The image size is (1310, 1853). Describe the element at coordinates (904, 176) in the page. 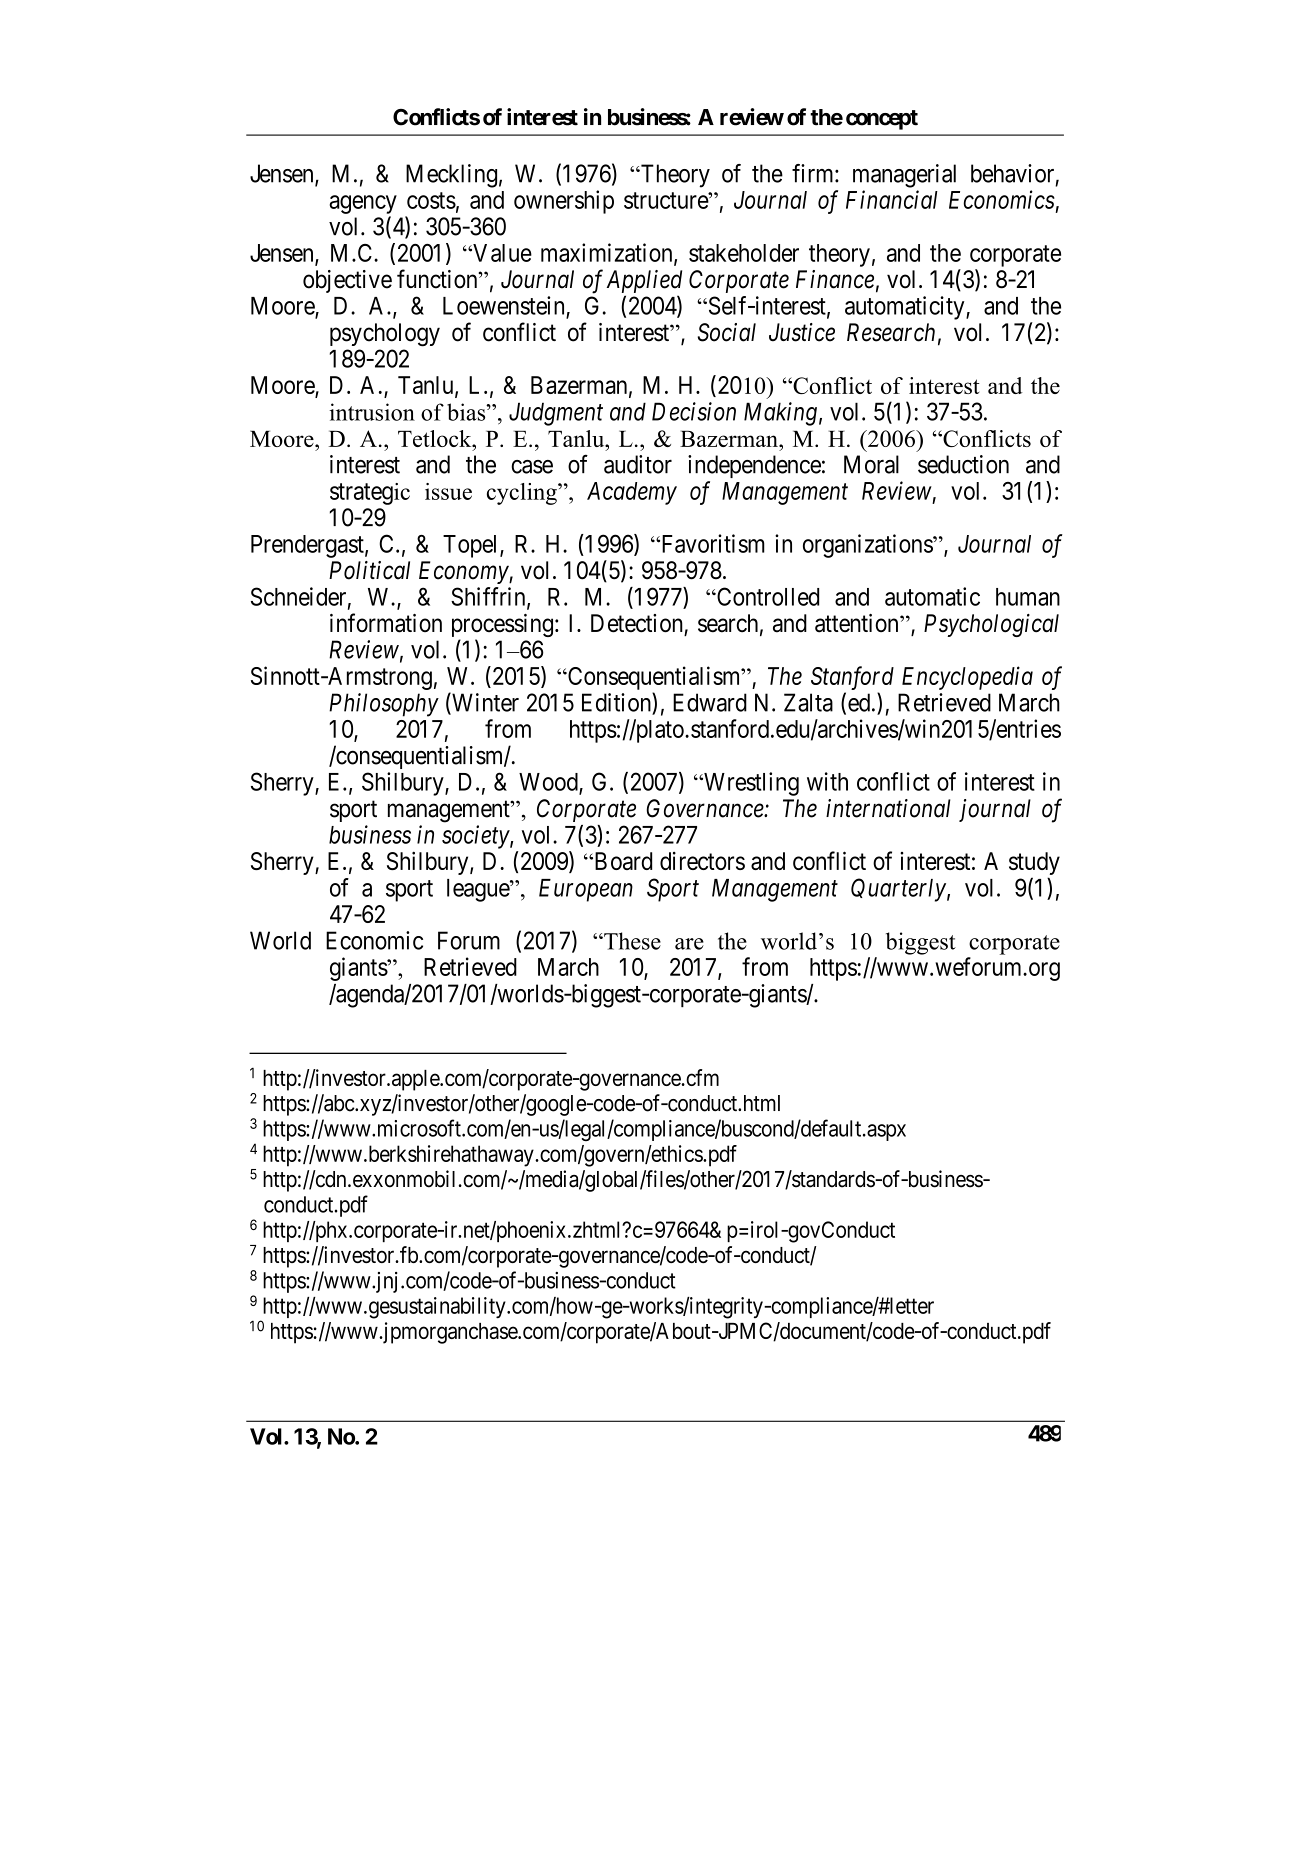

I see `managerial` at that location.
